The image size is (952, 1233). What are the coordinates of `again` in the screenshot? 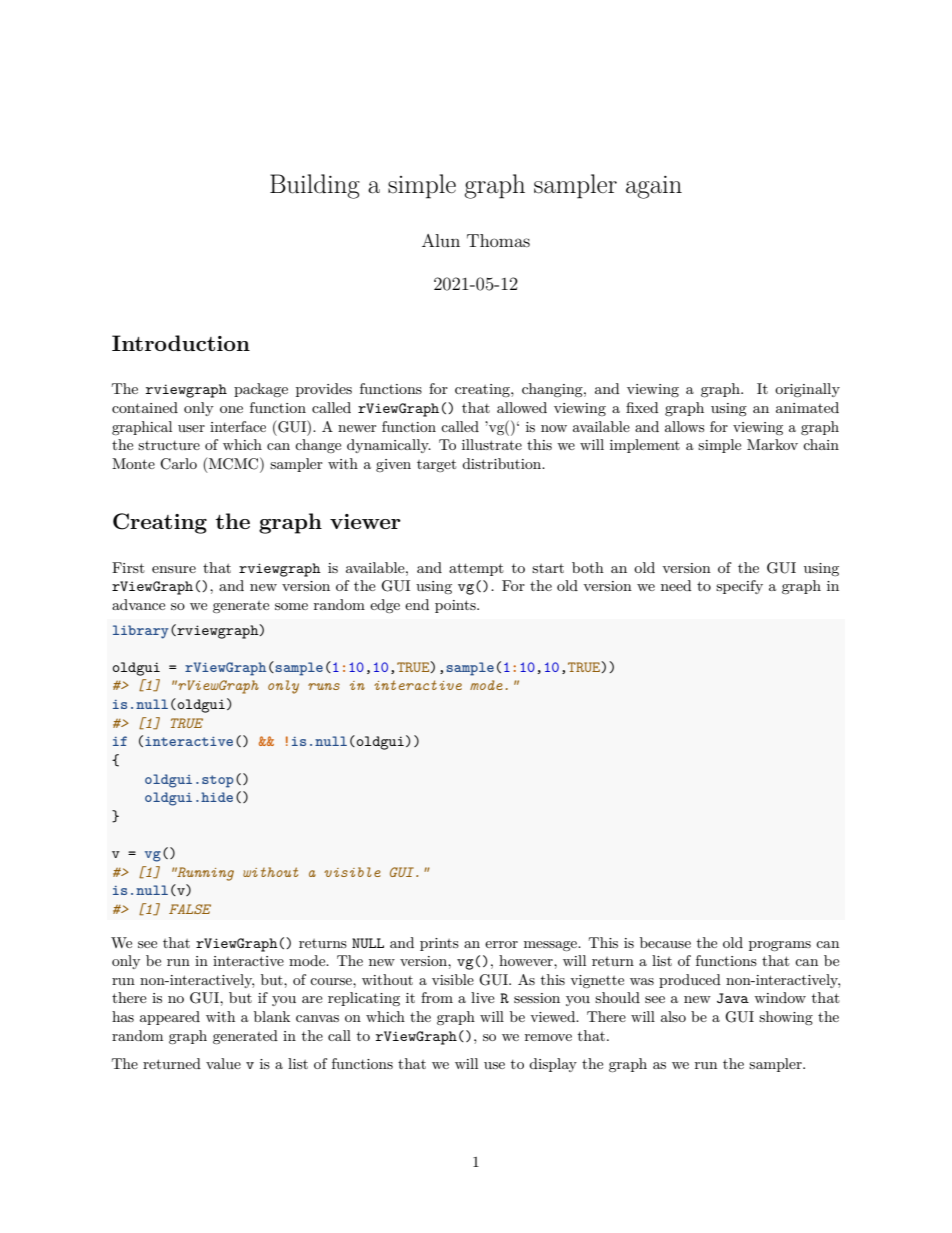 It's located at (654, 187).
